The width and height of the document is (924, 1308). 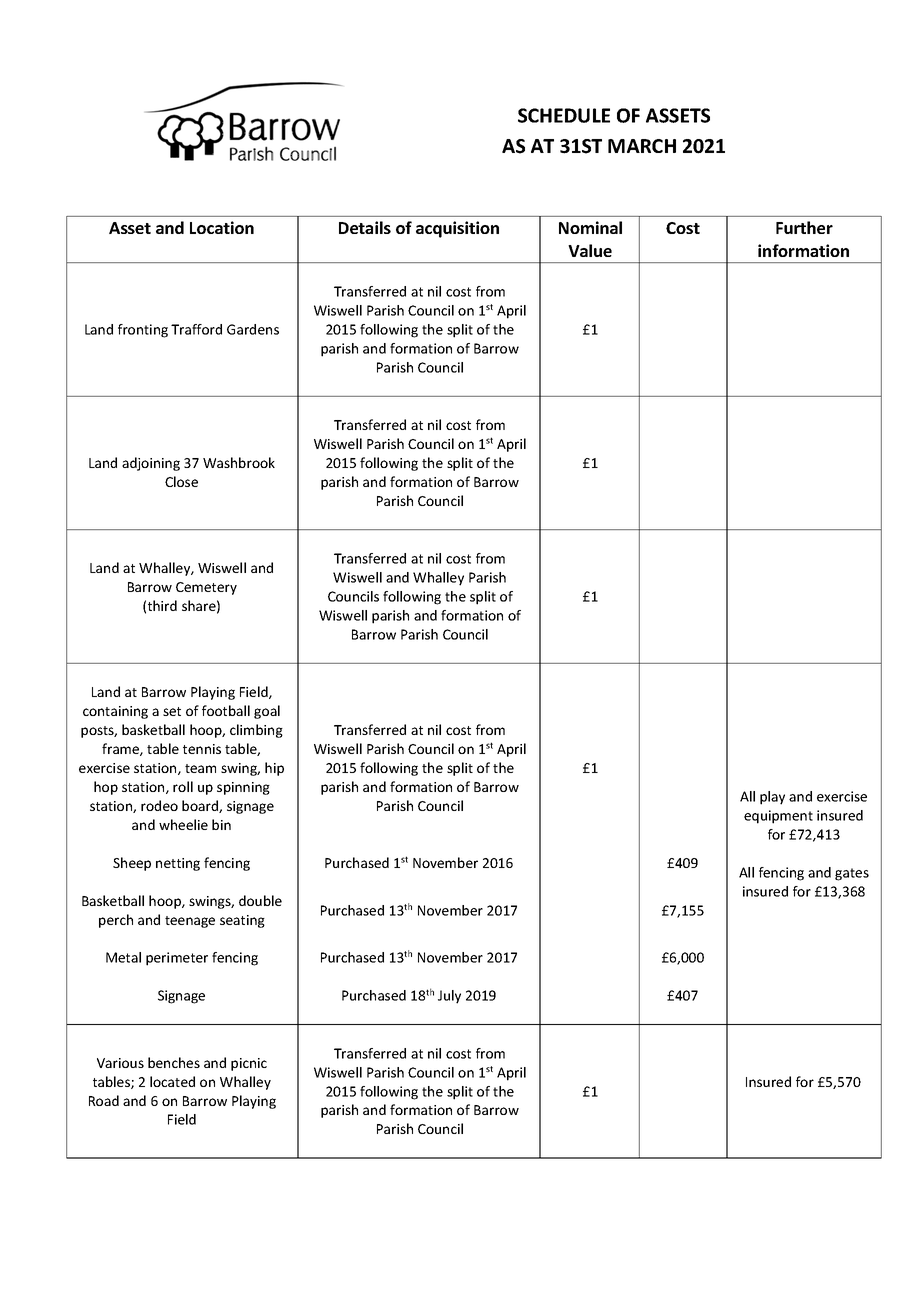 I want to click on hip, so click(x=274, y=769).
